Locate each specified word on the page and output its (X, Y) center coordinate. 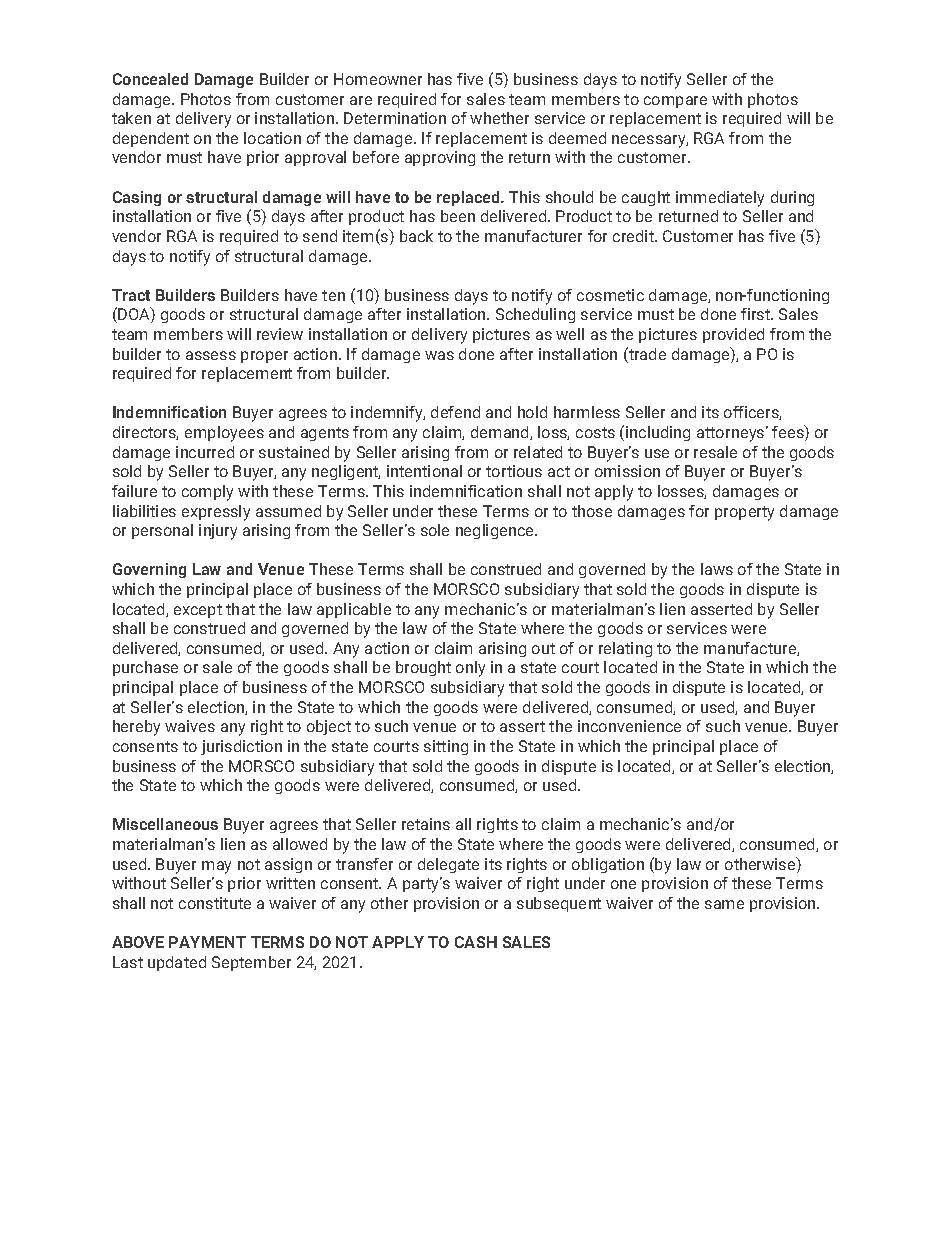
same (724, 904)
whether (499, 118)
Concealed (150, 79)
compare (675, 102)
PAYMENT (207, 942)
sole (435, 530)
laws (717, 569)
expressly (216, 513)
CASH (476, 942)
